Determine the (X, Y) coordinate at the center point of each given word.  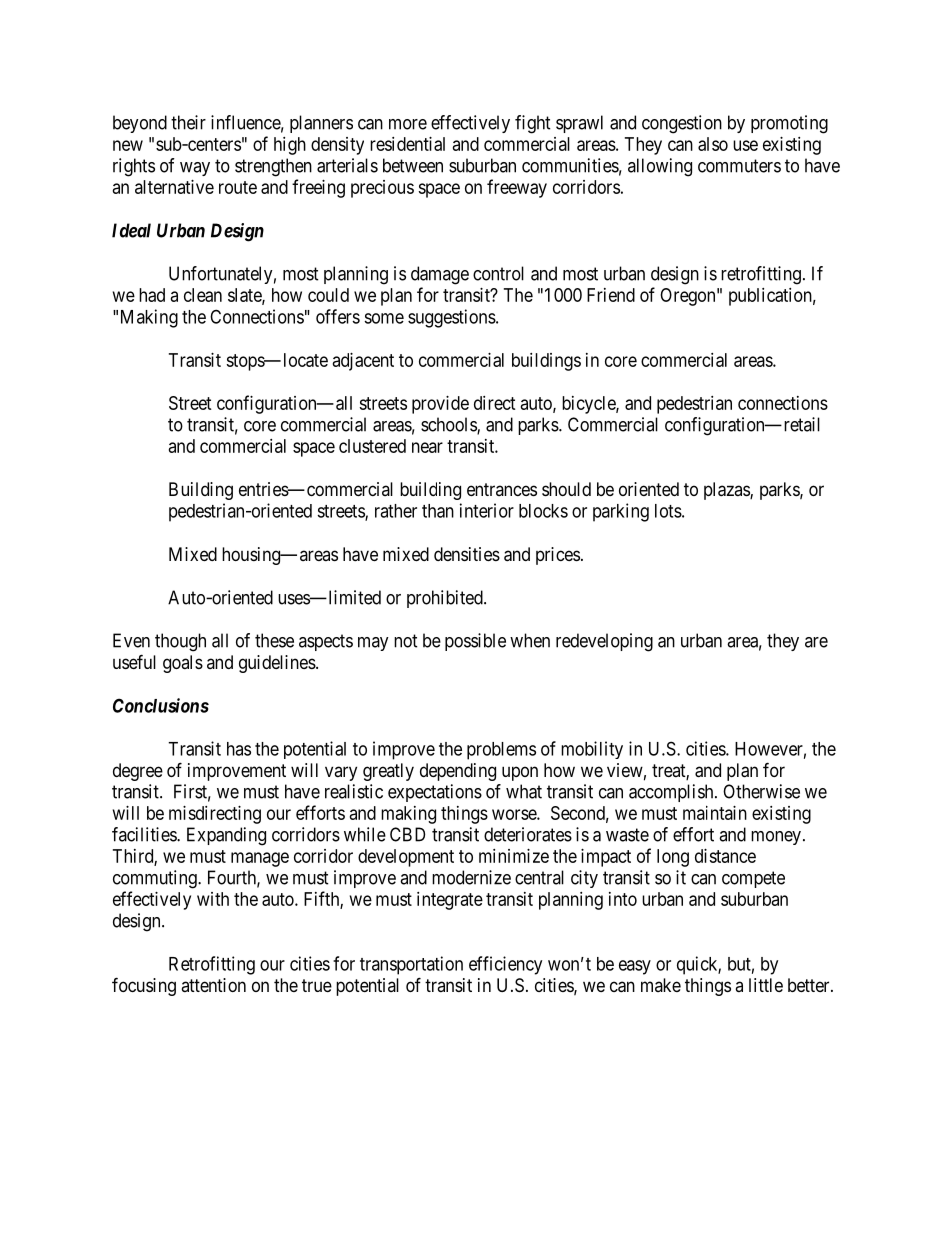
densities (467, 554)
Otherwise (761, 791)
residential (407, 144)
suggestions (452, 318)
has (239, 749)
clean (203, 295)
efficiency (505, 965)
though (180, 642)
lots (668, 511)
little (766, 985)
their (188, 122)
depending (458, 772)
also (713, 144)
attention (213, 985)
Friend (611, 295)
